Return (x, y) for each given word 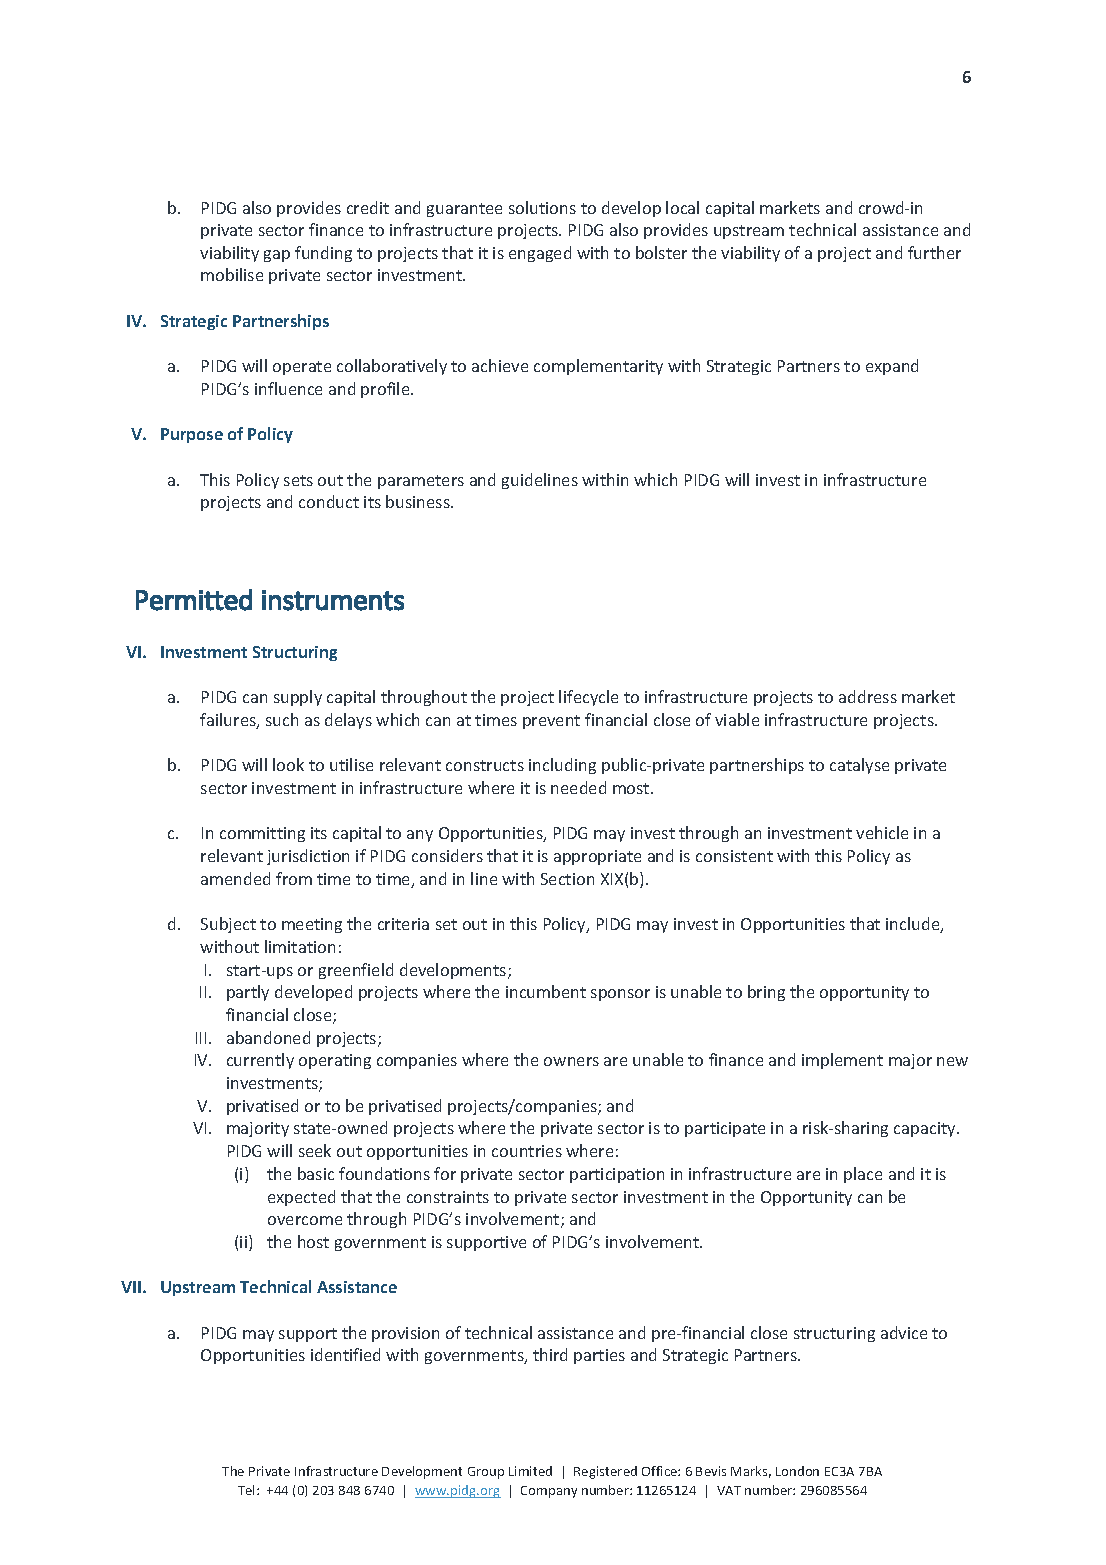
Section (567, 879)
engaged (540, 254)
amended (235, 878)
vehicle (882, 832)
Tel (248, 1490)
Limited (530, 1471)
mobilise (232, 274)
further (934, 252)
